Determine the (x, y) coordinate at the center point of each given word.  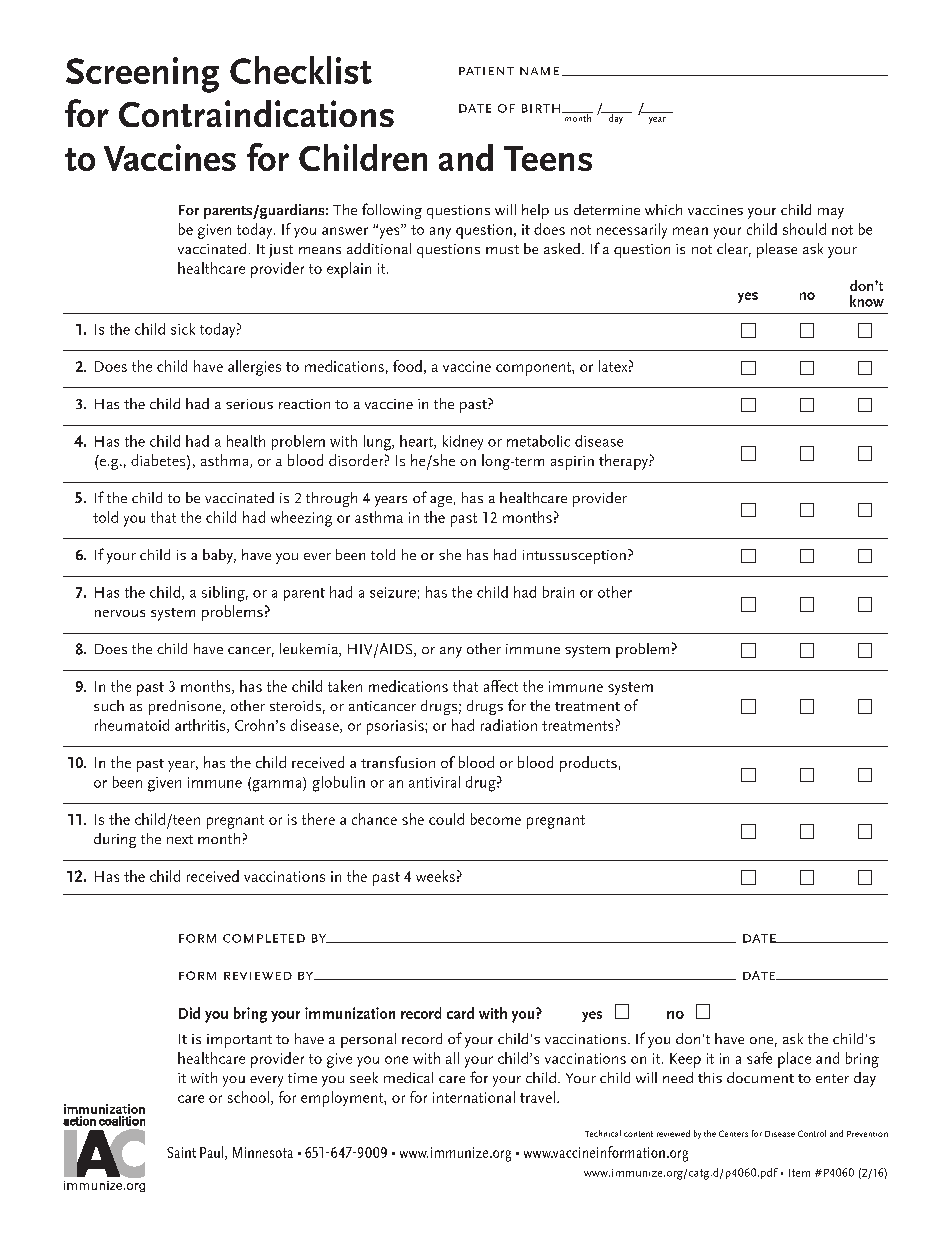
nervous (120, 613)
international (474, 1097)
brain (558, 592)
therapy (624, 462)
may (831, 213)
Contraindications (256, 113)
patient (486, 71)
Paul (213, 1153)
